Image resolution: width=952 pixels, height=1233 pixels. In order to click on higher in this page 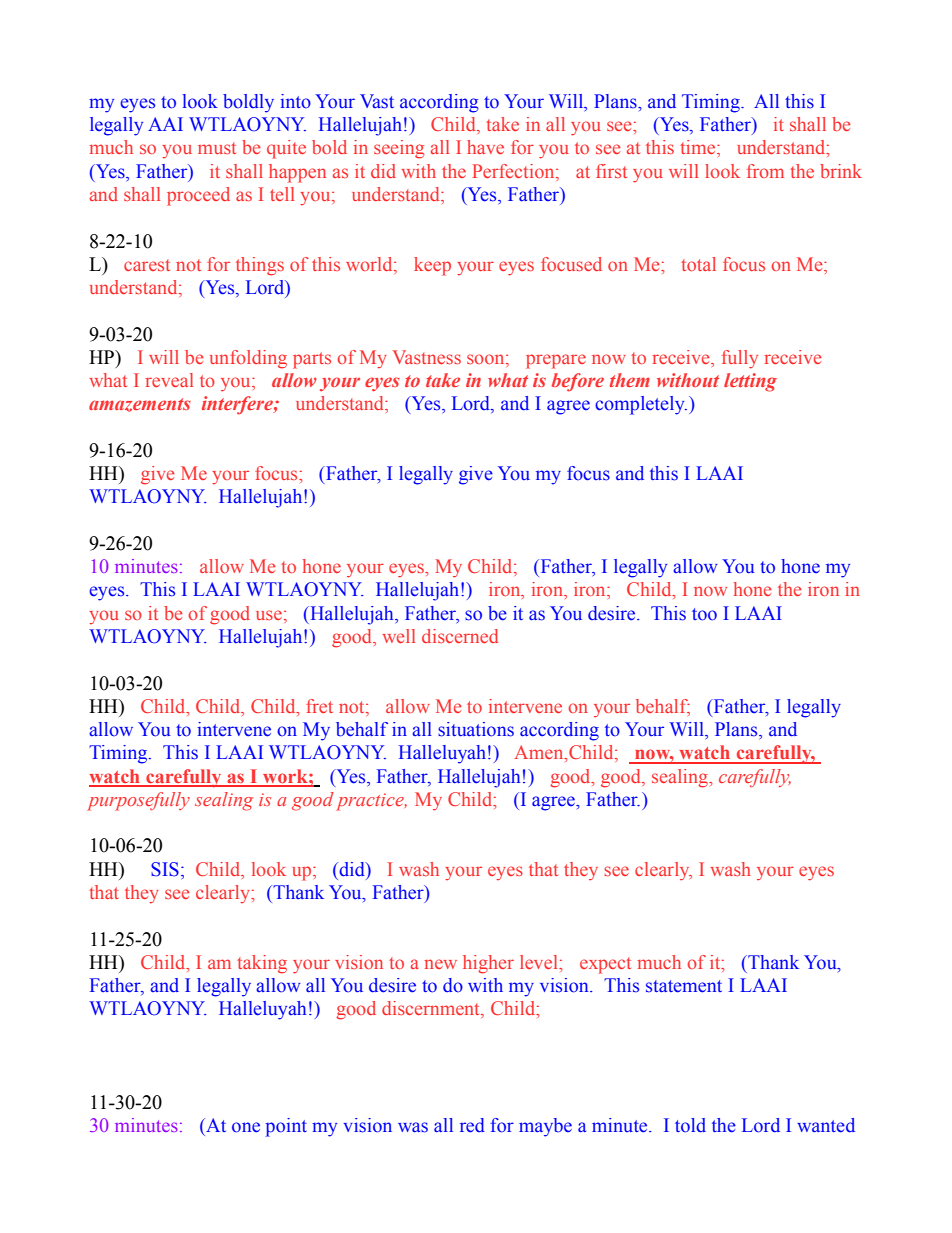, I will do `click(488, 964)`.
